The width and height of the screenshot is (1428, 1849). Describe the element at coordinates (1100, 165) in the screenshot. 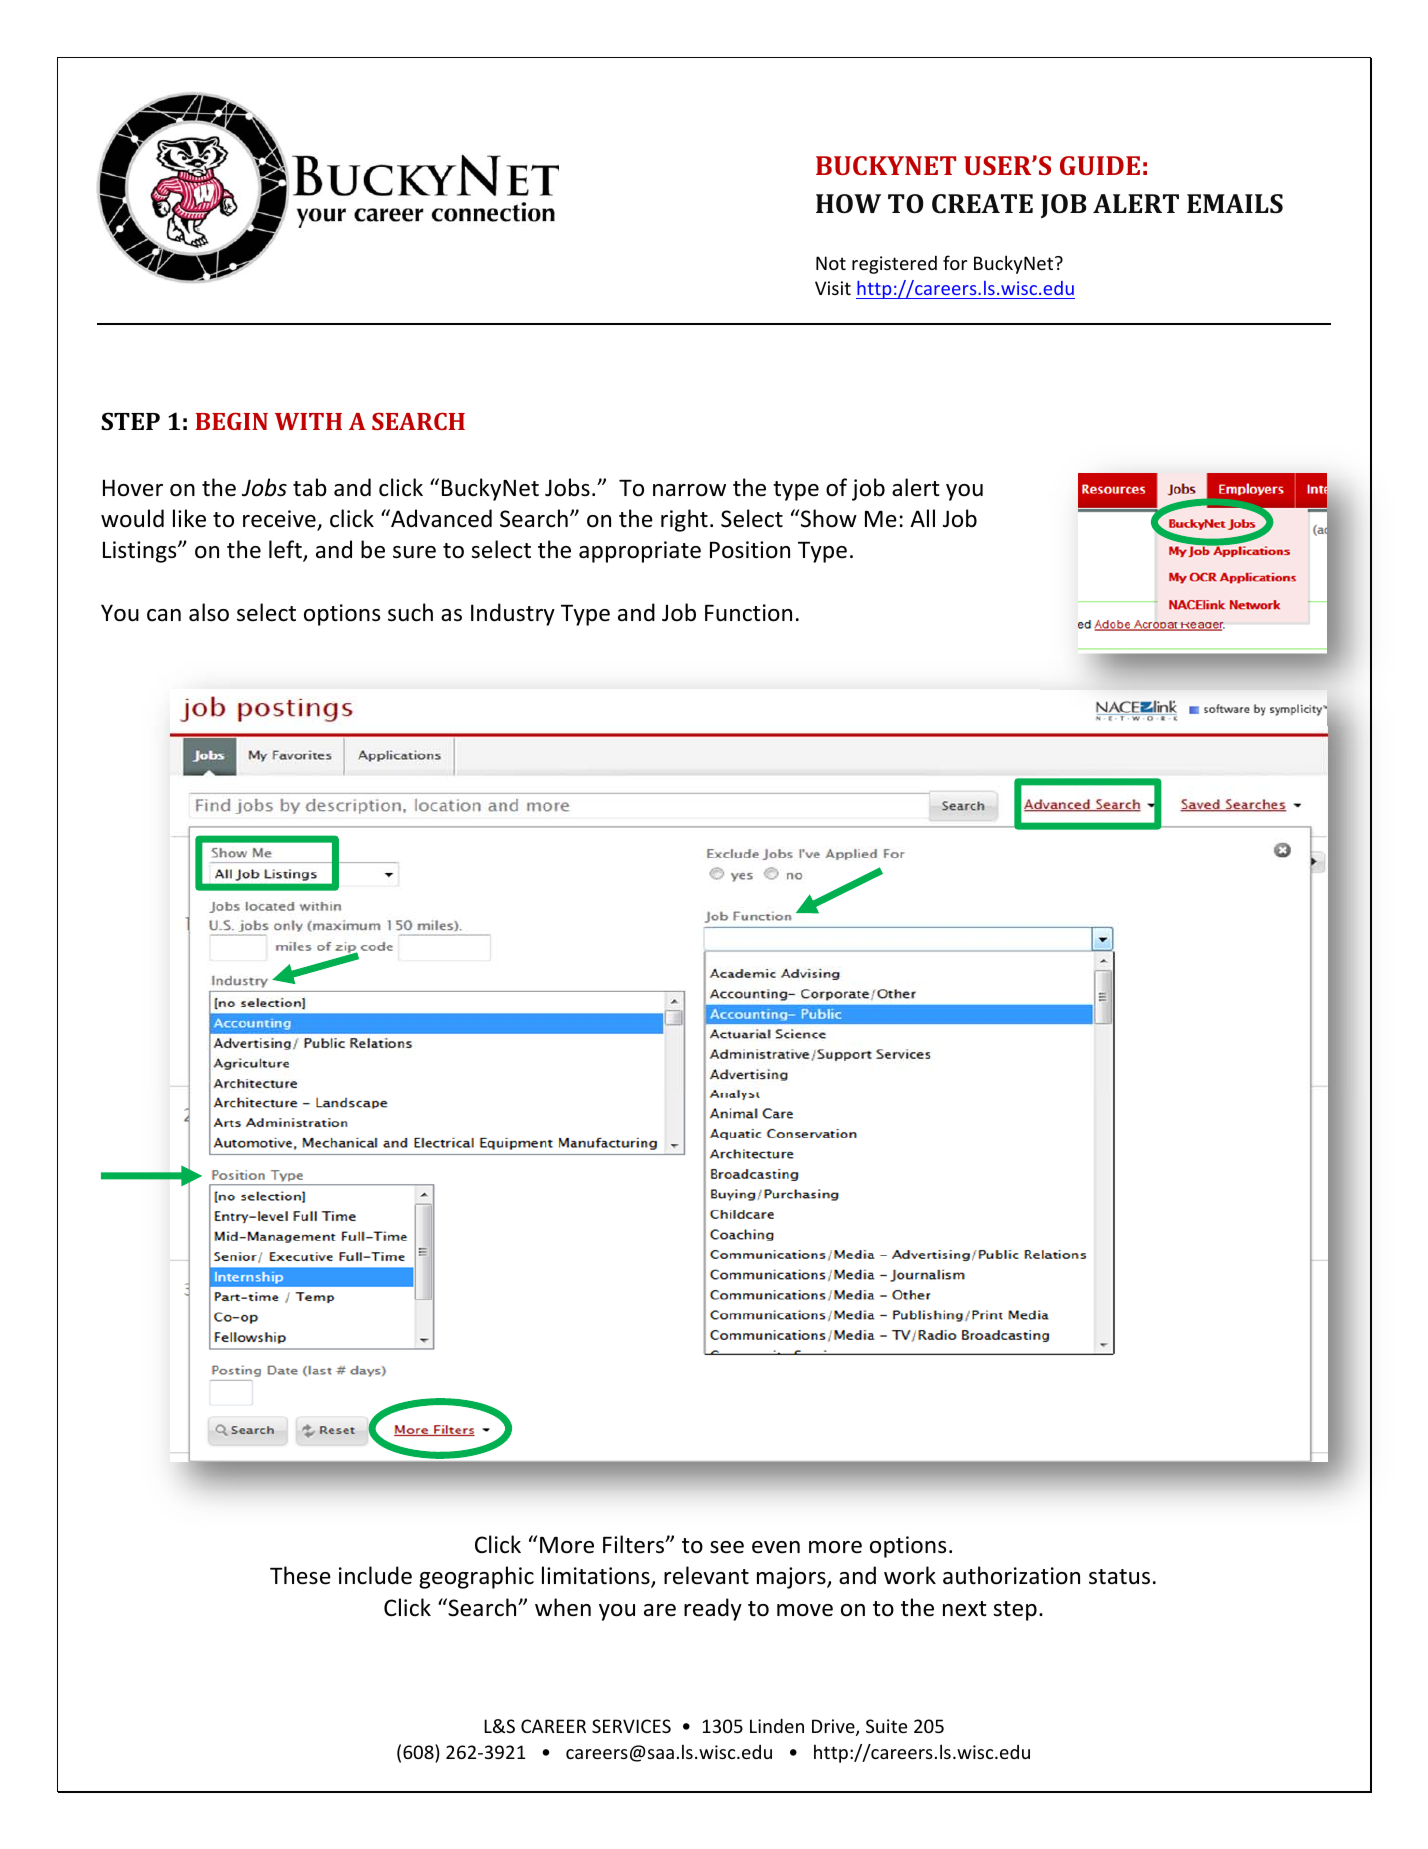

I see `GUIDE` at that location.
